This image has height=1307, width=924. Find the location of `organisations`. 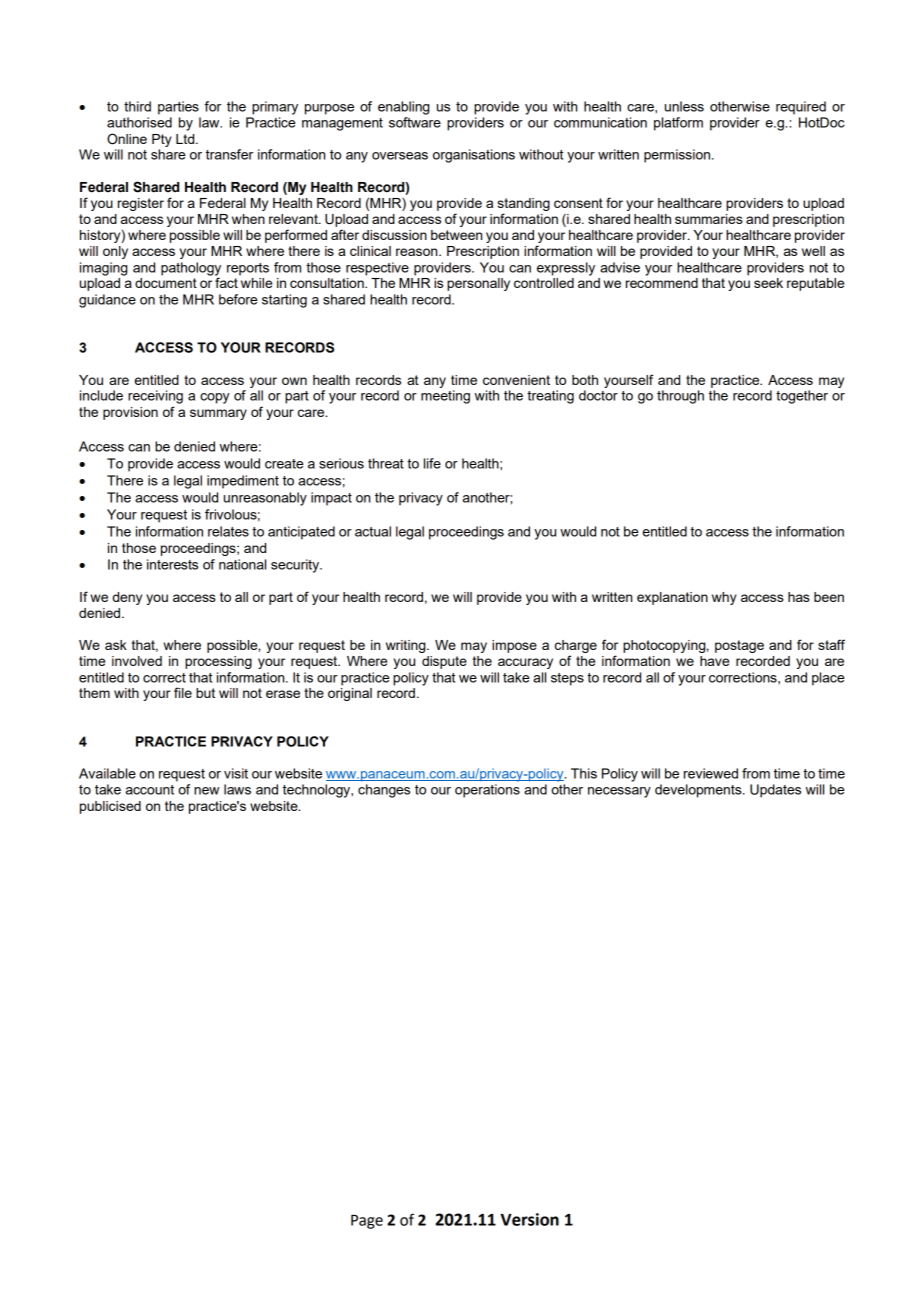

organisations is located at coordinates (474, 156).
